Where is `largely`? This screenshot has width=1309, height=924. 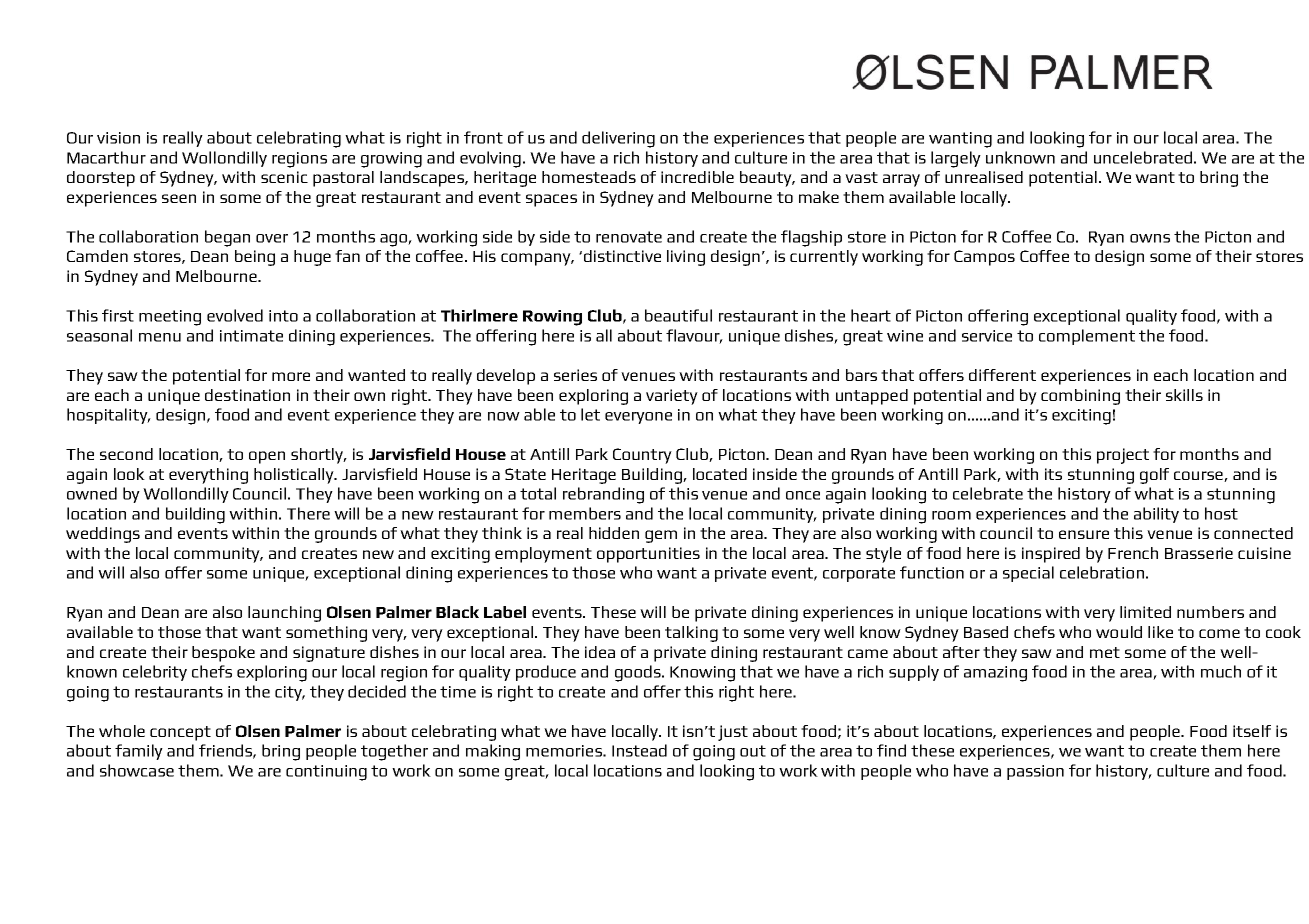 largely is located at coordinates (956, 159).
